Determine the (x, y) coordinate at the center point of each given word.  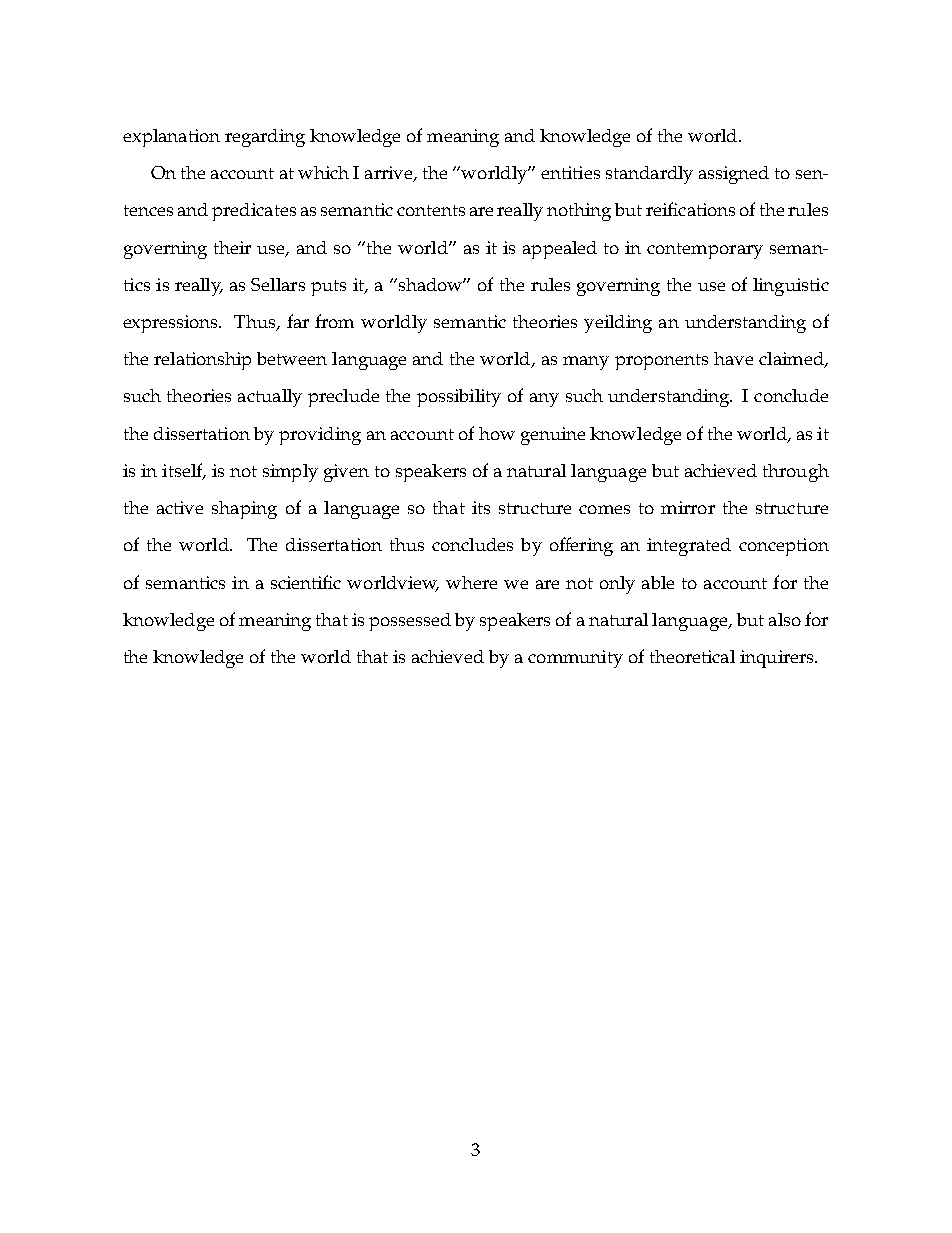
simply (290, 473)
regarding (265, 138)
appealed (560, 250)
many (586, 363)
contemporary (705, 251)
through (796, 473)
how (497, 433)
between (292, 358)
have (733, 358)
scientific (306, 582)
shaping (244, 510)
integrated (689, 547)
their (232, 247)
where (471, 582)
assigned (734, 175)
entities (570, 172)
